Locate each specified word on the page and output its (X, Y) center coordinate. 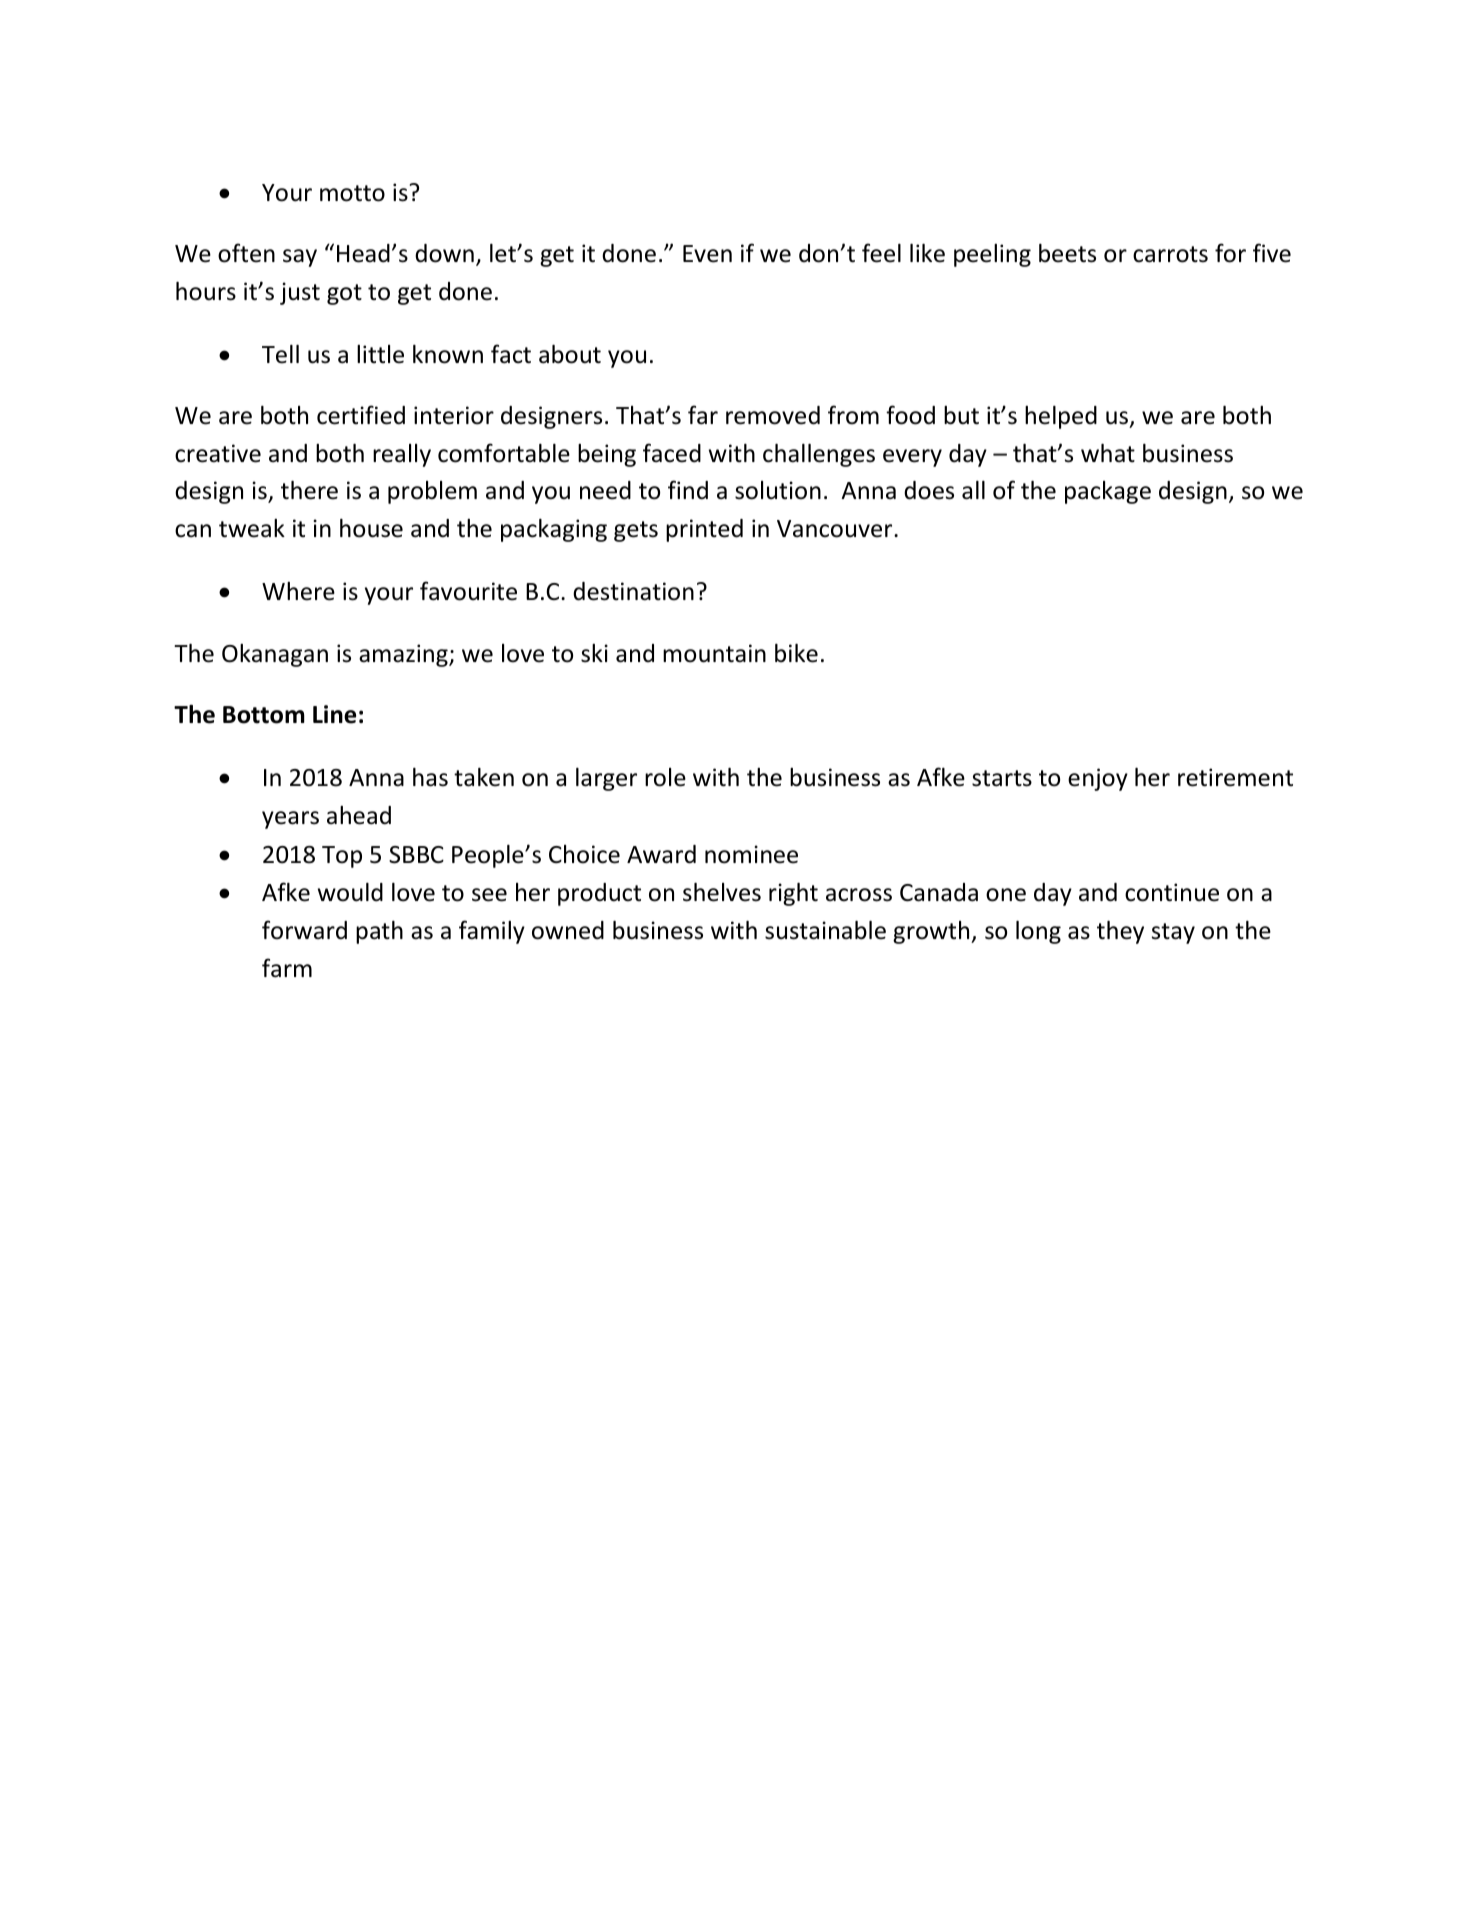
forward (304, 930)
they (1120, 932)
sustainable (825, 930)
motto (352, 193)
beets (1067, 253)
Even (707, 254)
